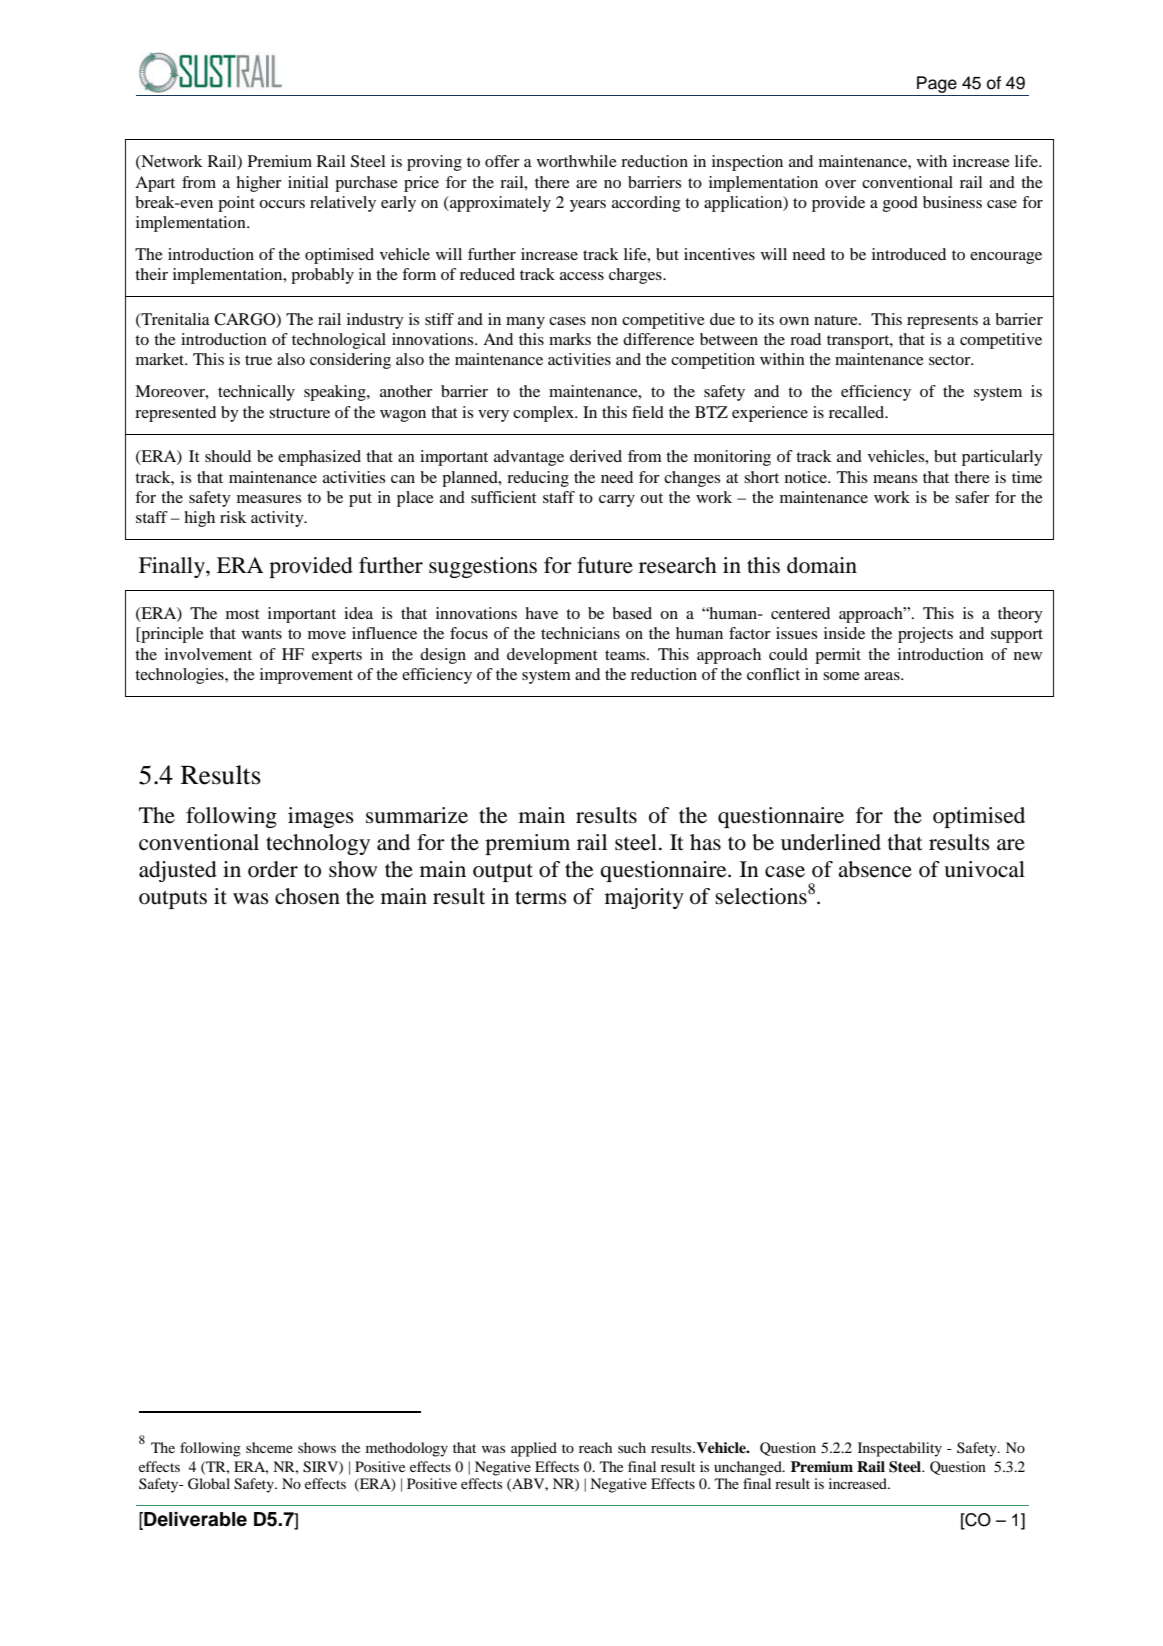 Image resolution: width=1163 pixels, height=1646 pixels. What do you see at coordinates (541, 897) in the image?
I see `terms` at bounding box center [541, 897].
